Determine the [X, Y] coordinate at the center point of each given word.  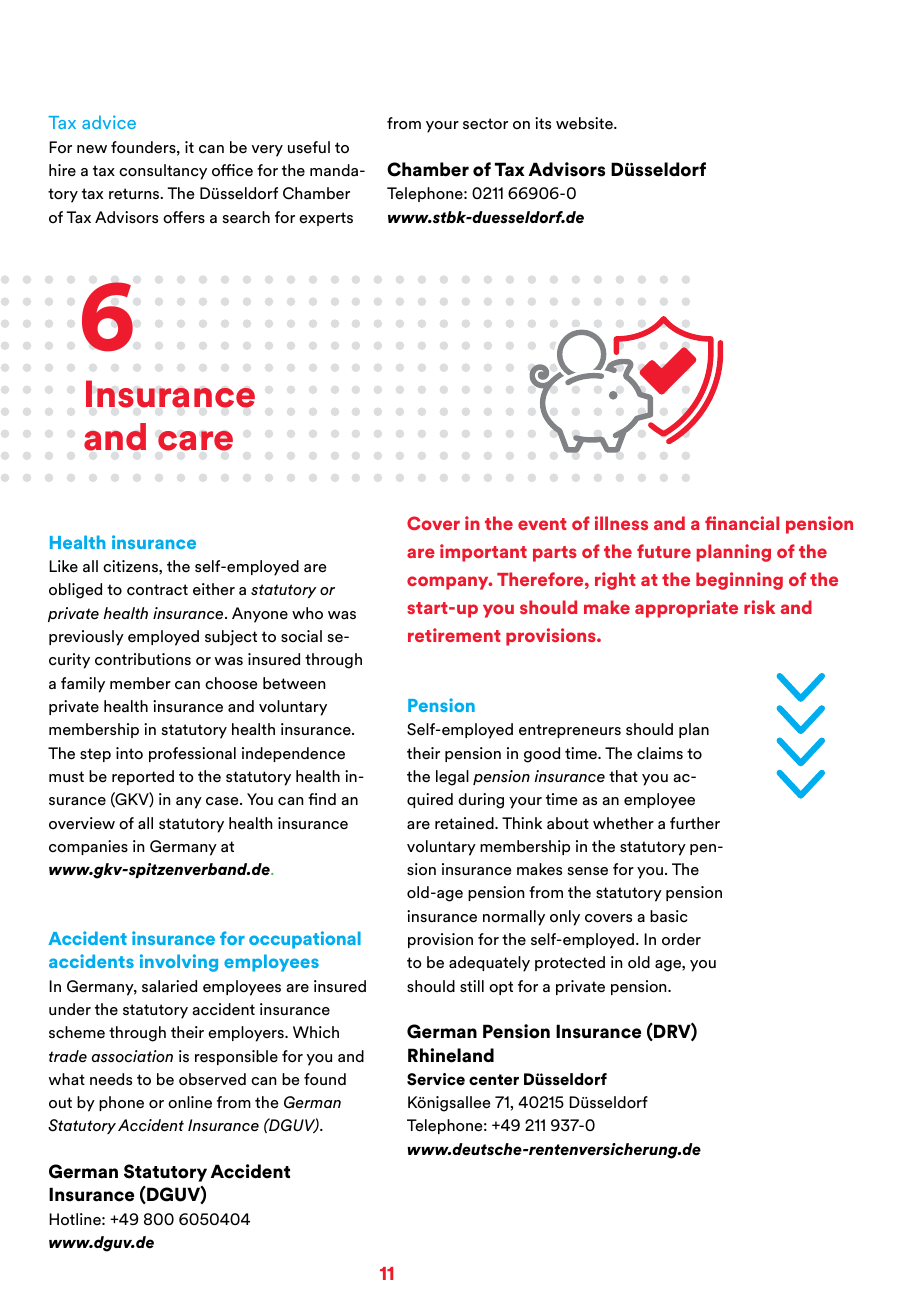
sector [485, 124]
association [132, 1056]
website [585, 123]
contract [157, 590]
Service [436, 1079]
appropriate [686, 609]
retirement [454, 635]
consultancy [163, 172]
